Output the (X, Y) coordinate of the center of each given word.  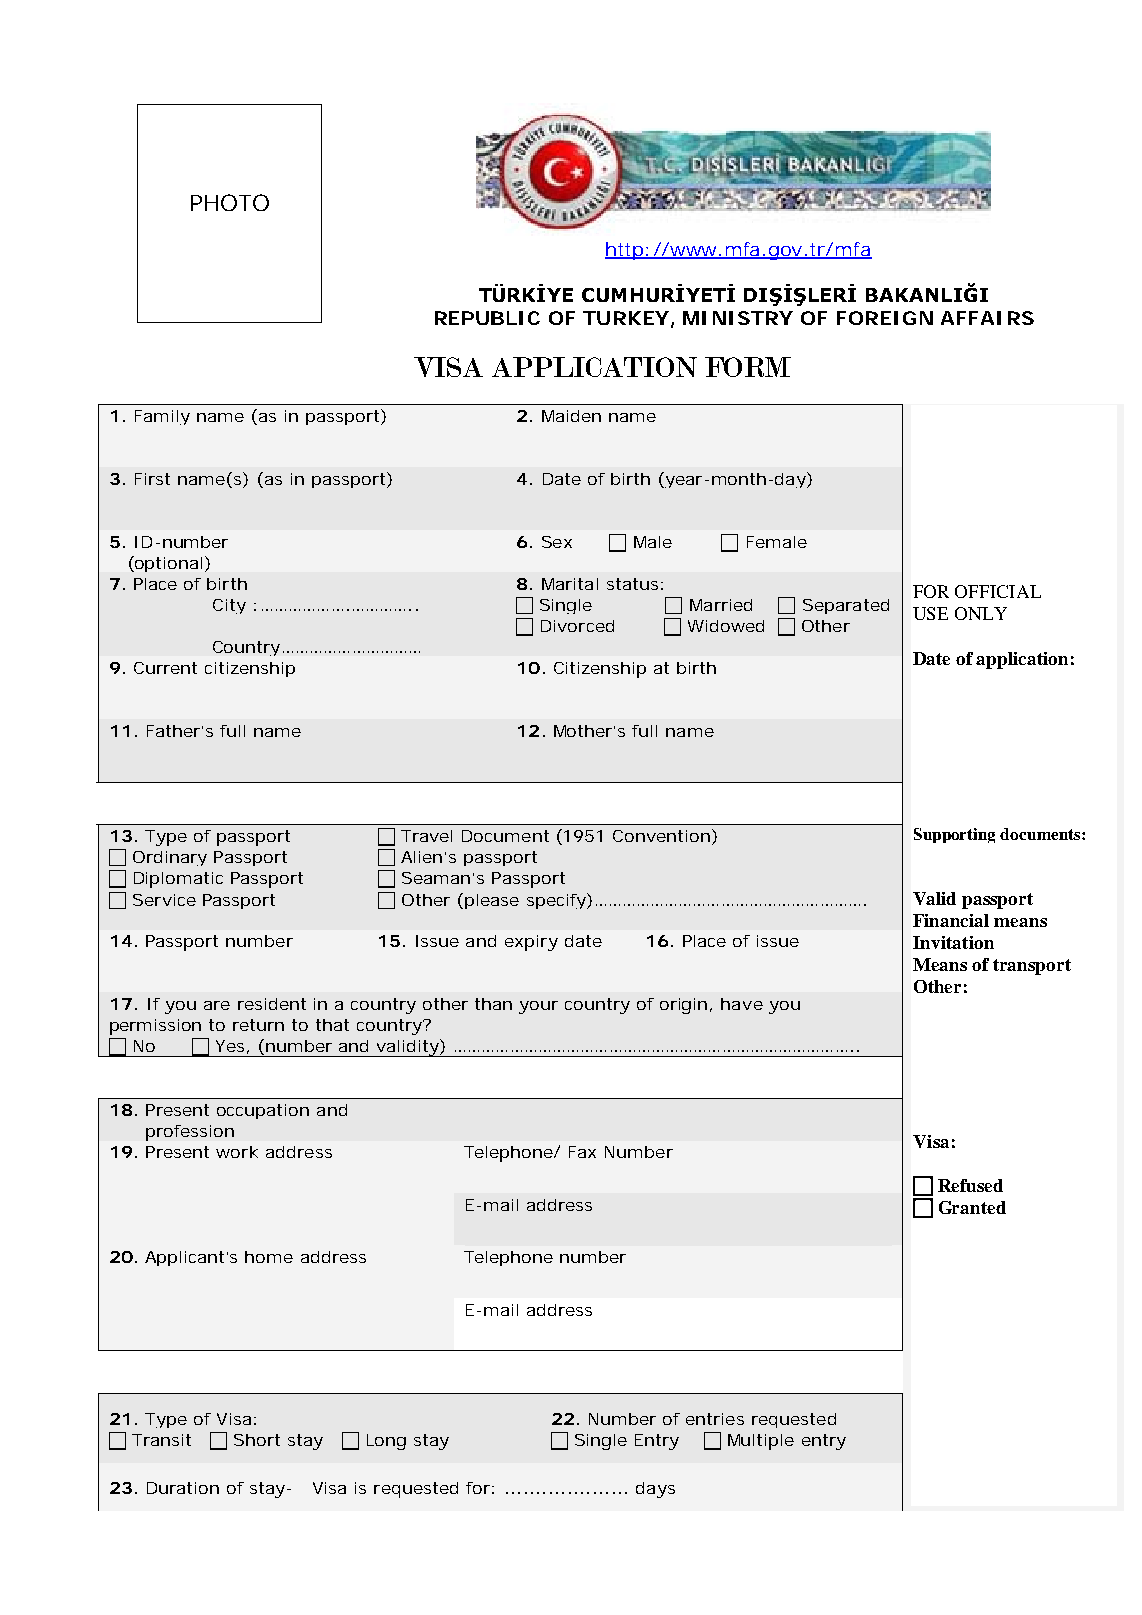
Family (162, 417)
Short (257, 1440)
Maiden (571, 416)
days (655, 1490)
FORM (748, 367)
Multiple (761, 1442)
